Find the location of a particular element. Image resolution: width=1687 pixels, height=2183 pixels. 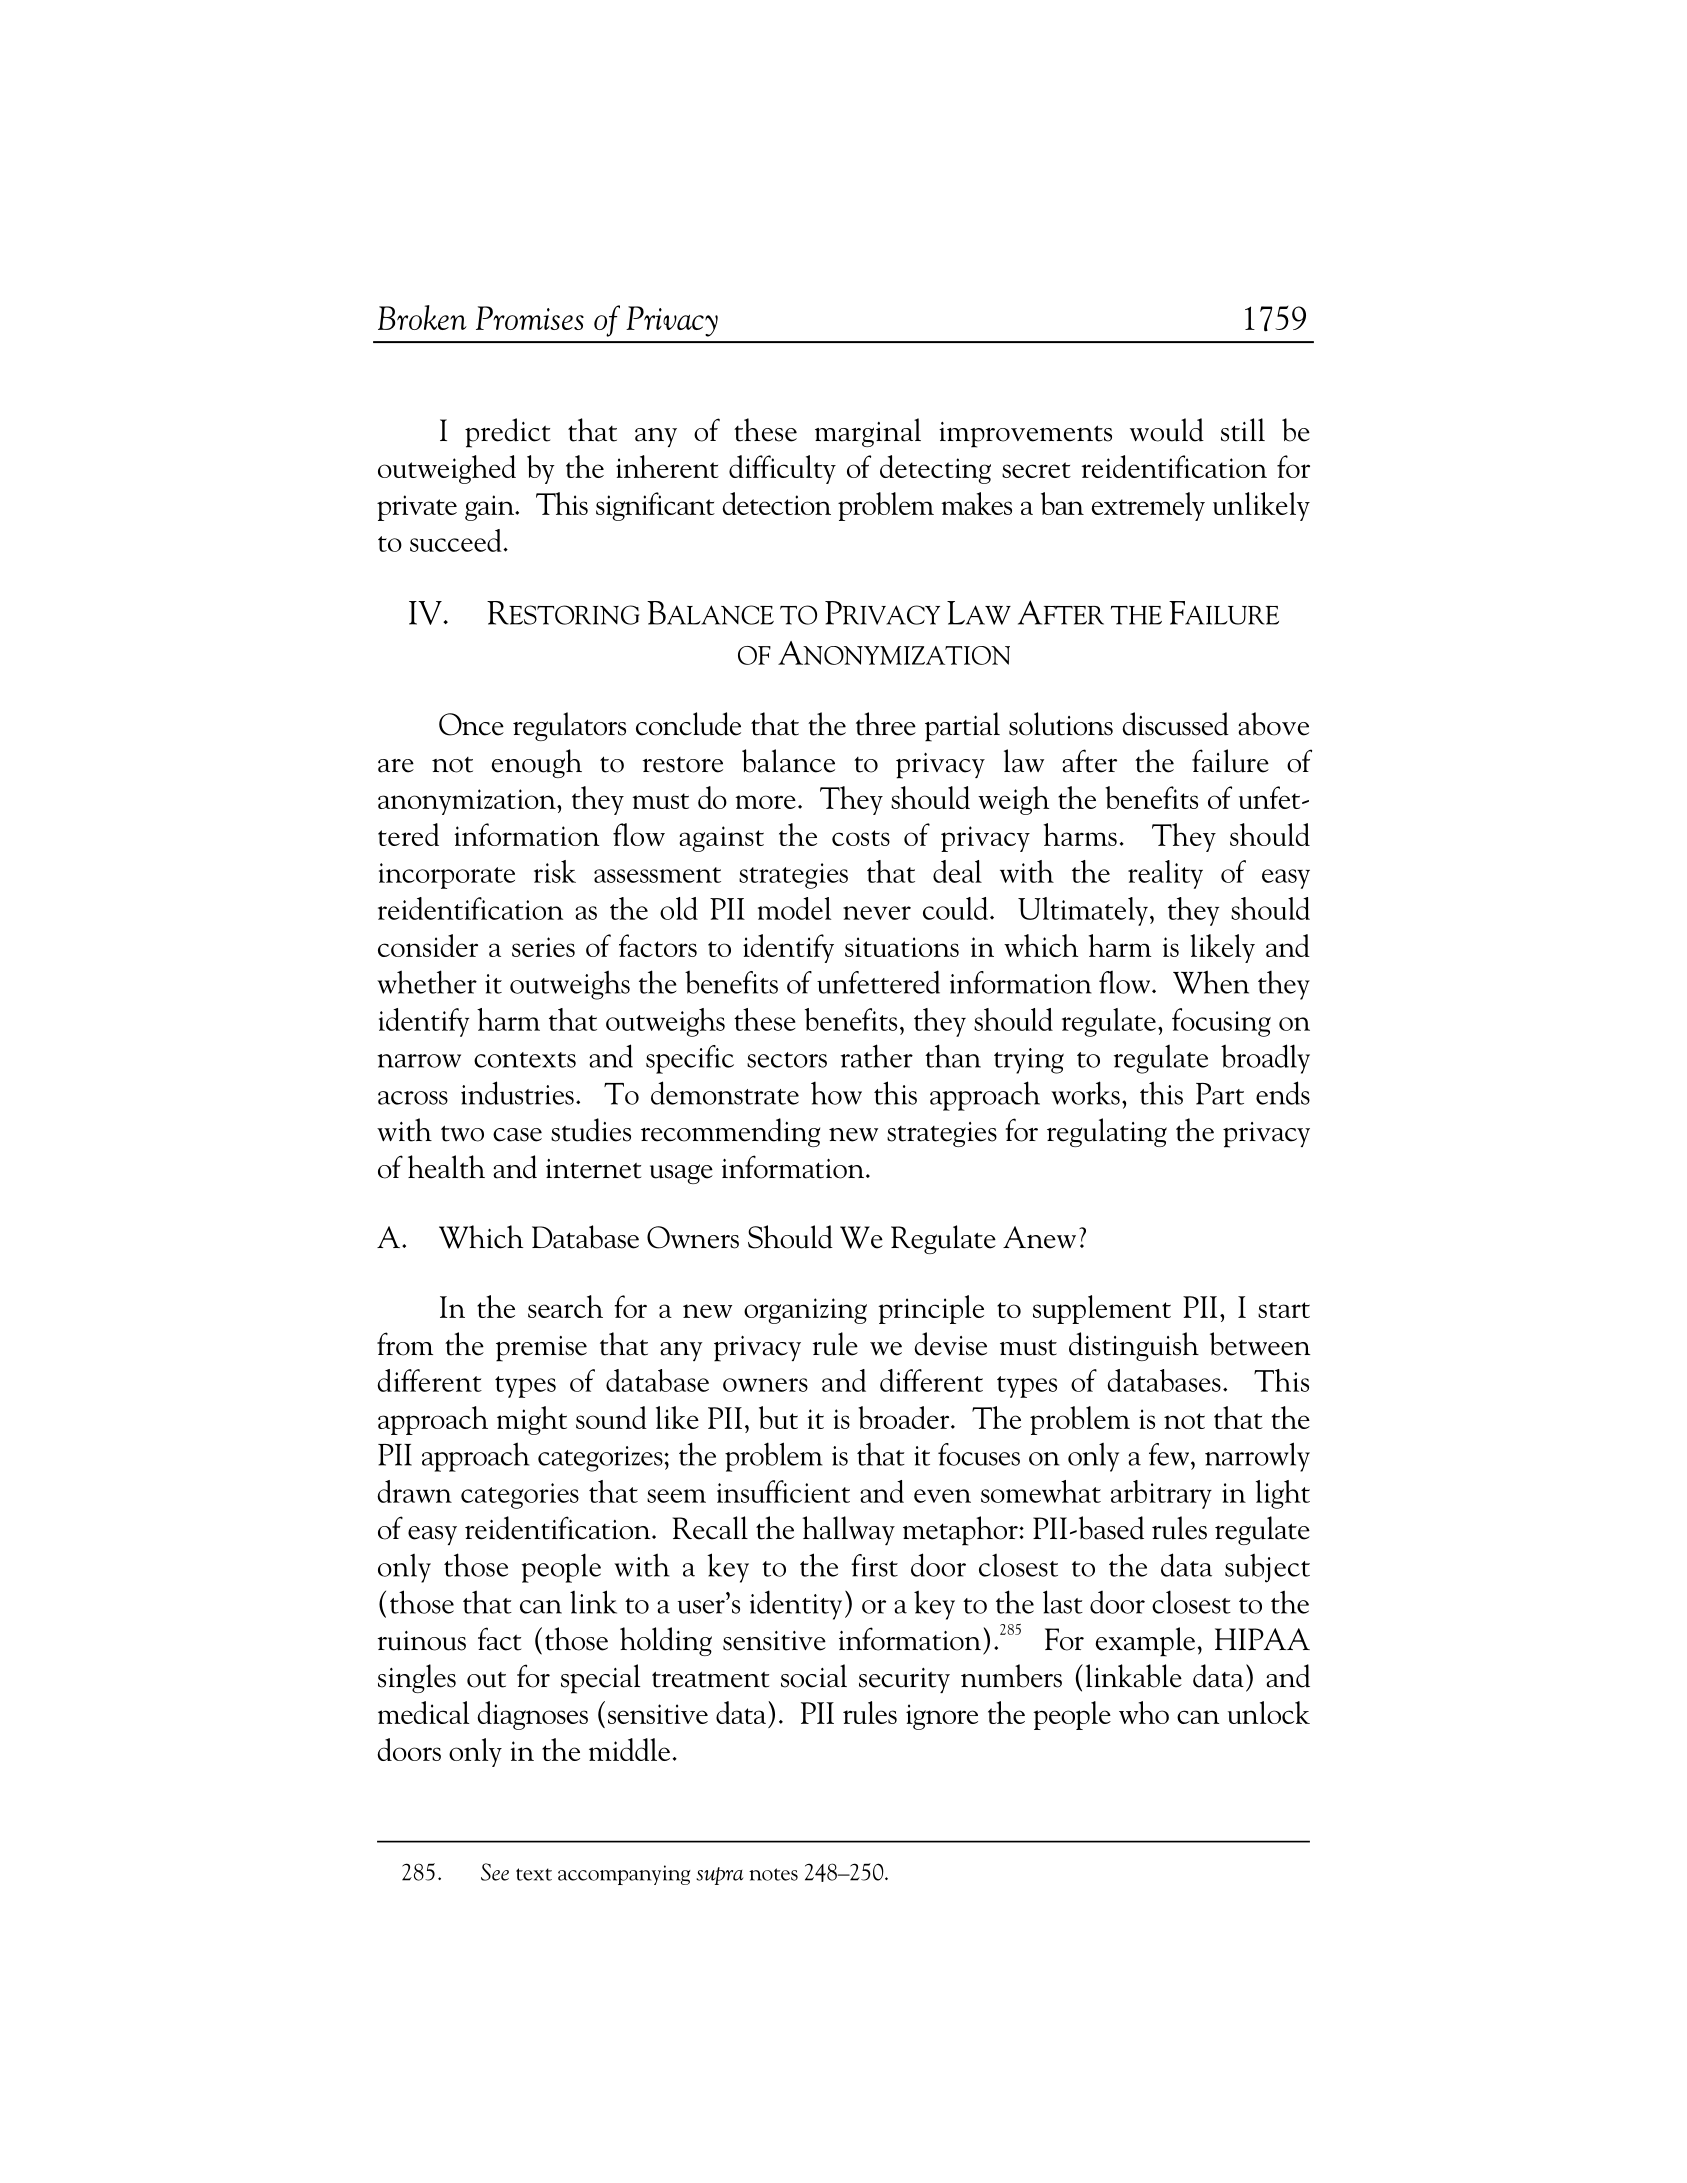

industries is located at coordinates (517, 1093).
